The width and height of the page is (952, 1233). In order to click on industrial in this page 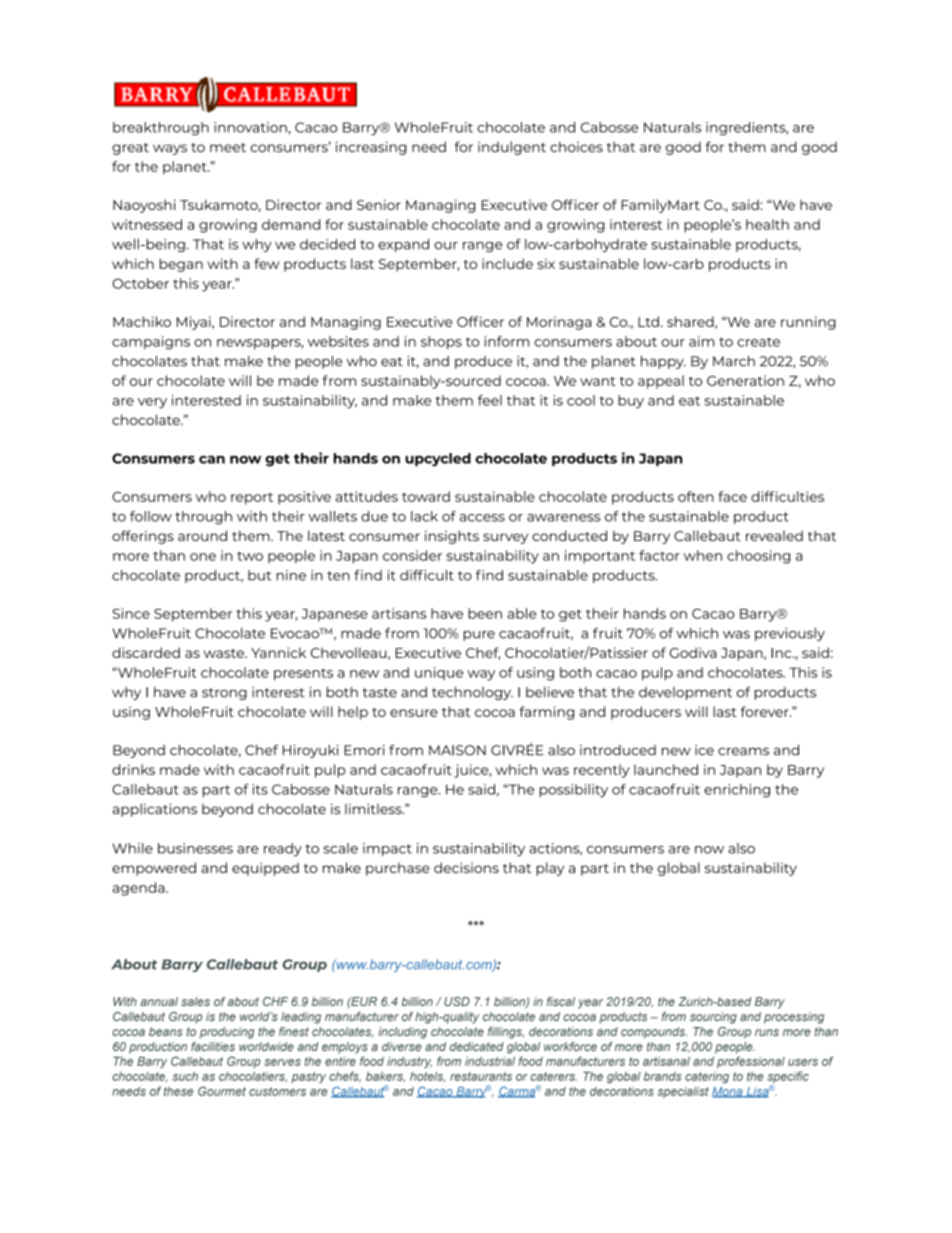, I will do `click(490, 1061)`.
